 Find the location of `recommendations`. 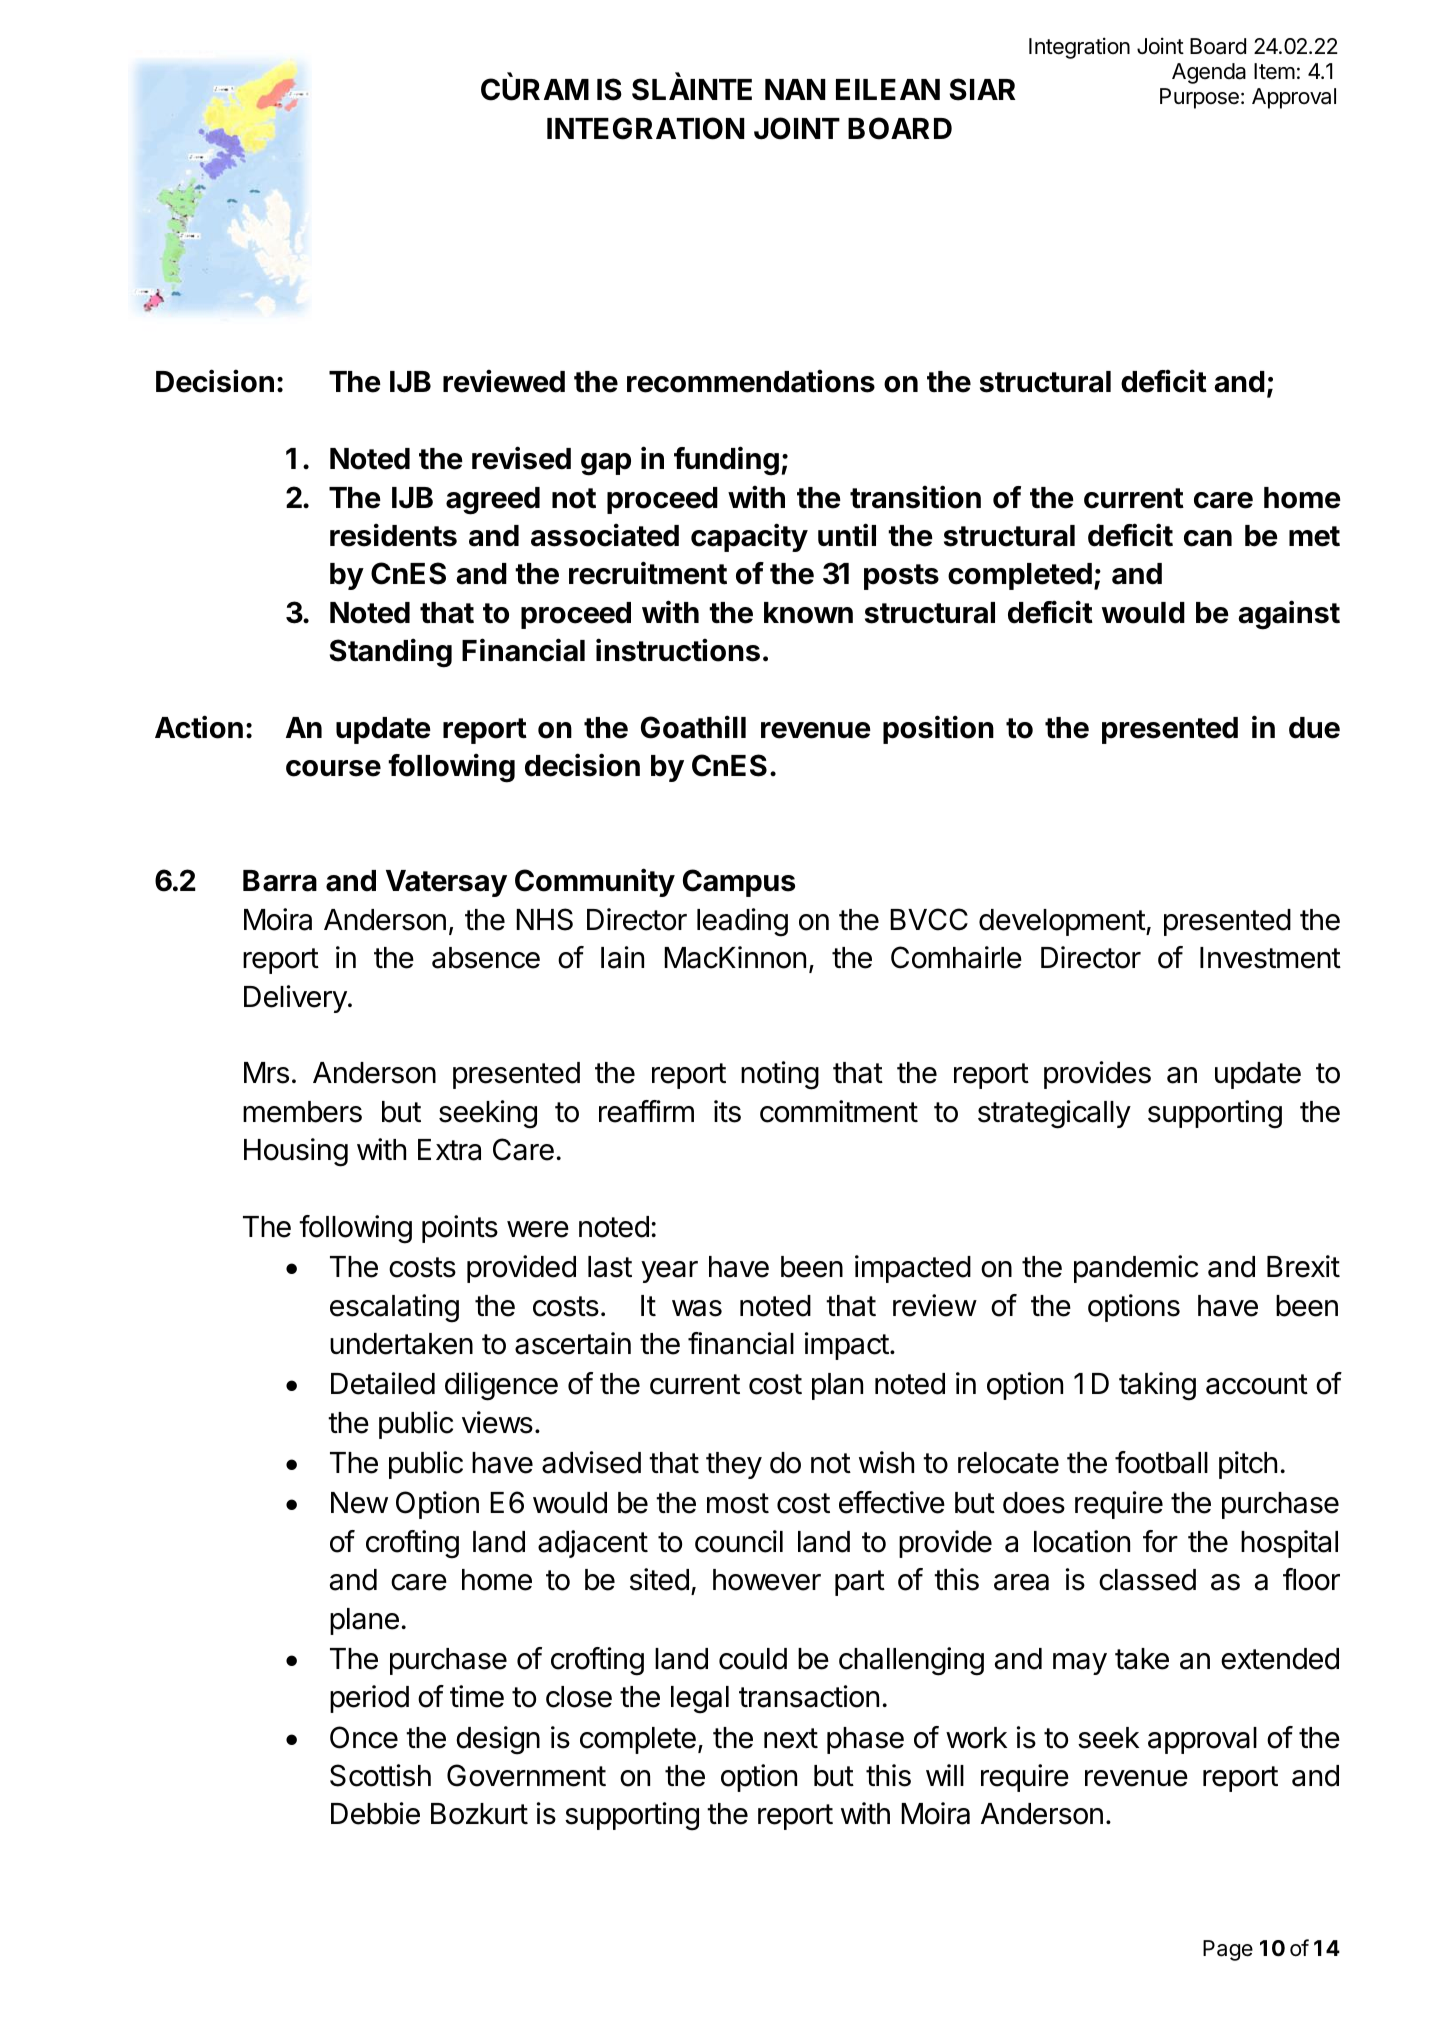

recommendations is located at coordinates (751, 381).
